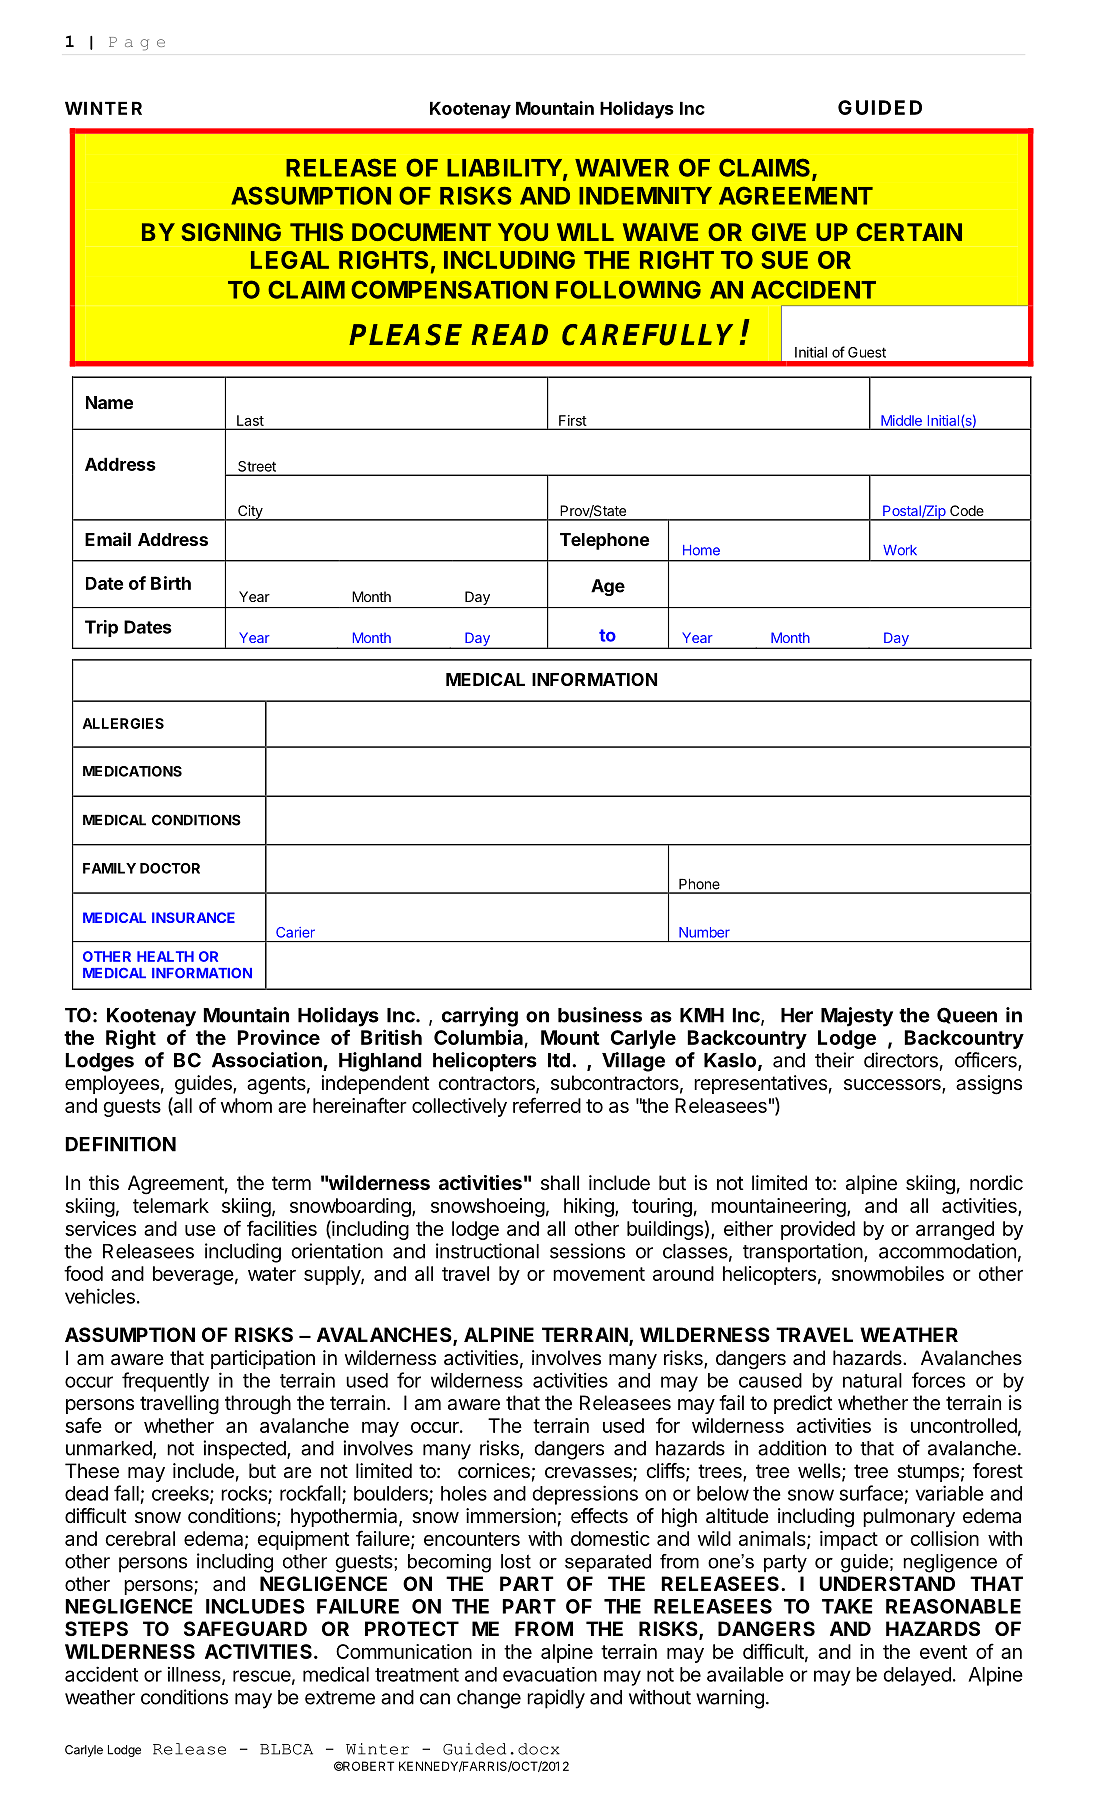 The image size is (1095, 1803). What do you see at coordinates (947, 1251) in the screenshot?
I see `accommodation` at bounding box center [947, 1251].
